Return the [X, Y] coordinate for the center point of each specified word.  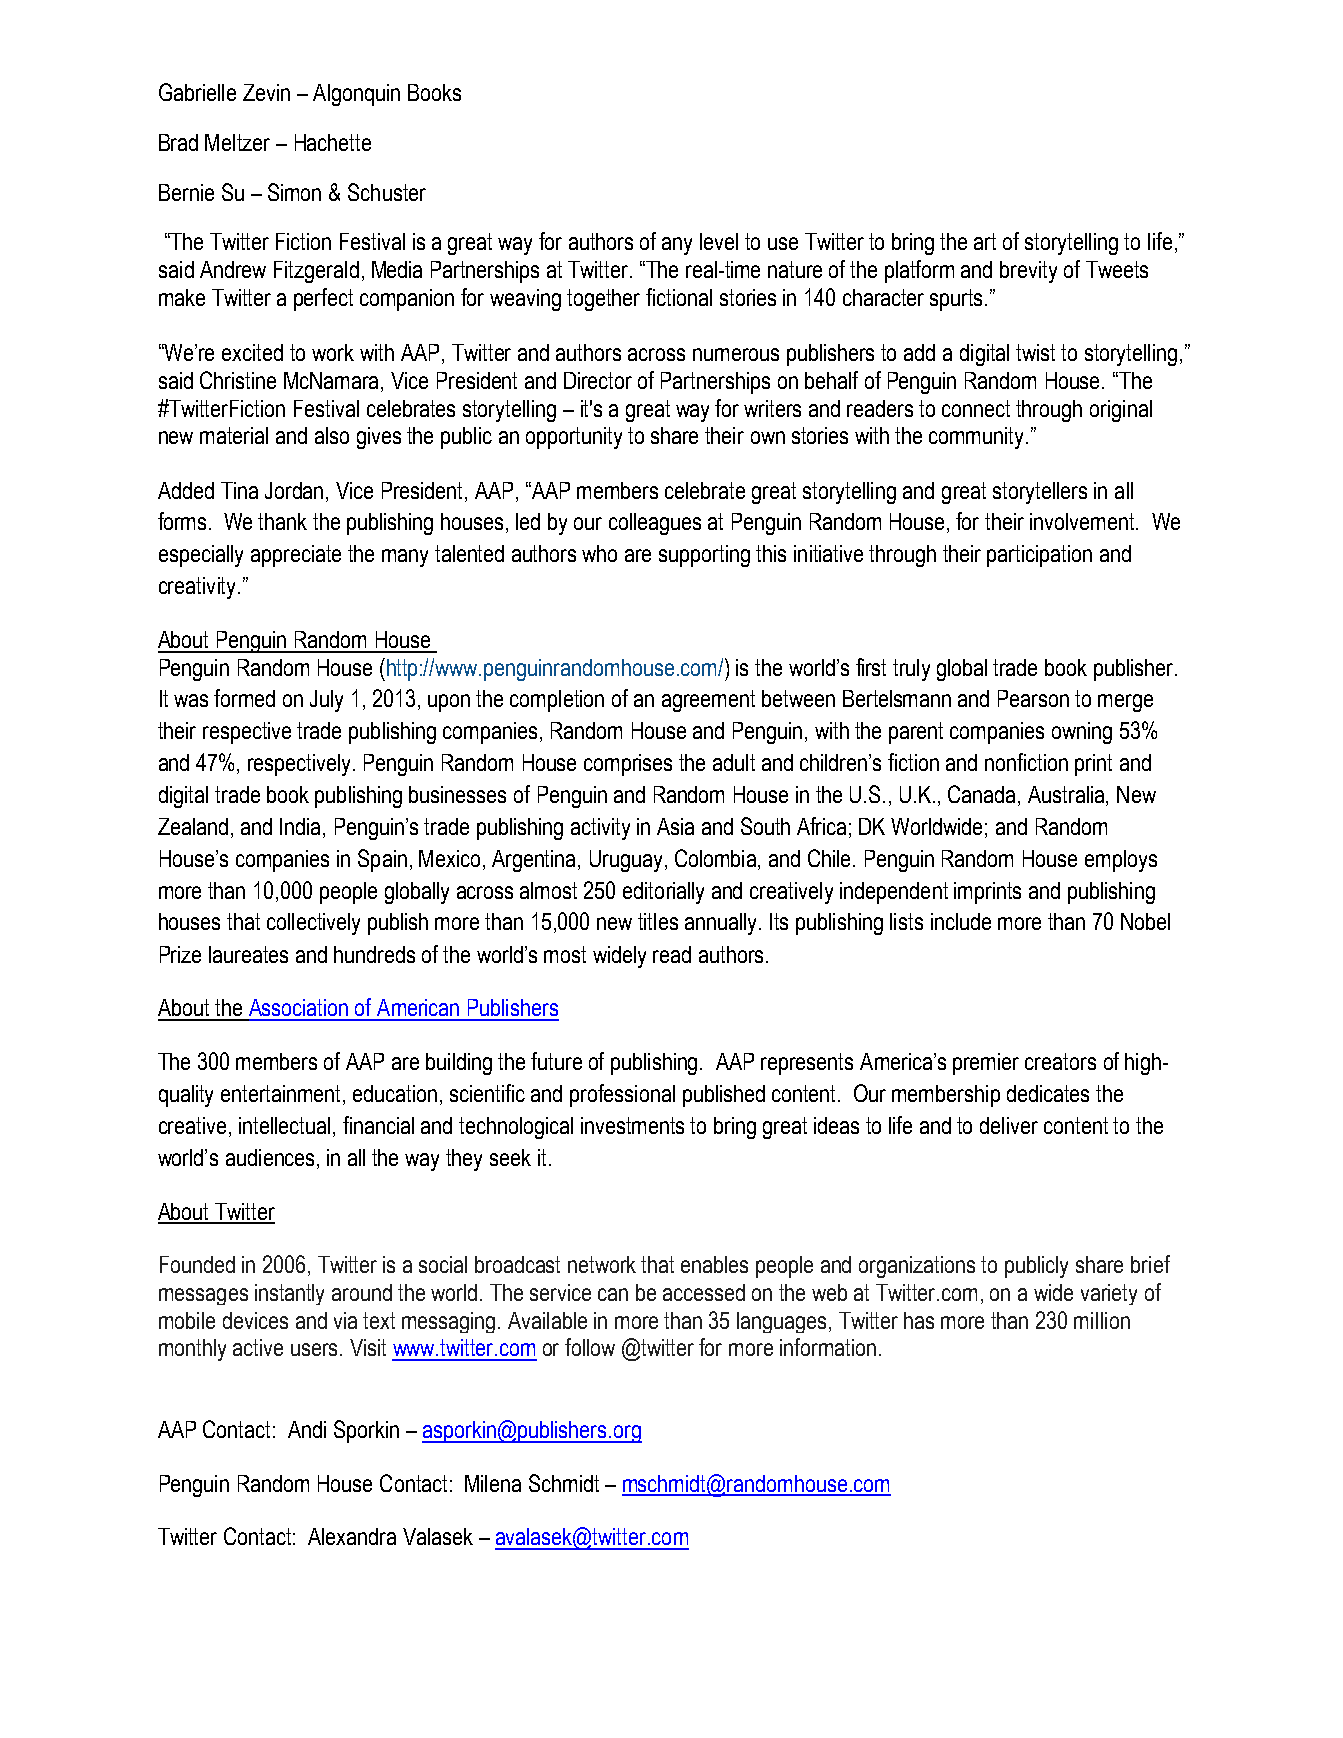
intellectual [284, 1125]
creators [1060, 1061]
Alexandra [352, 1536]
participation [1039, 556]
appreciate [296, 556]
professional [622, 1095]
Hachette [333, 142]
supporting [704, 556]
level [719, 241]
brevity [1028, 272]
